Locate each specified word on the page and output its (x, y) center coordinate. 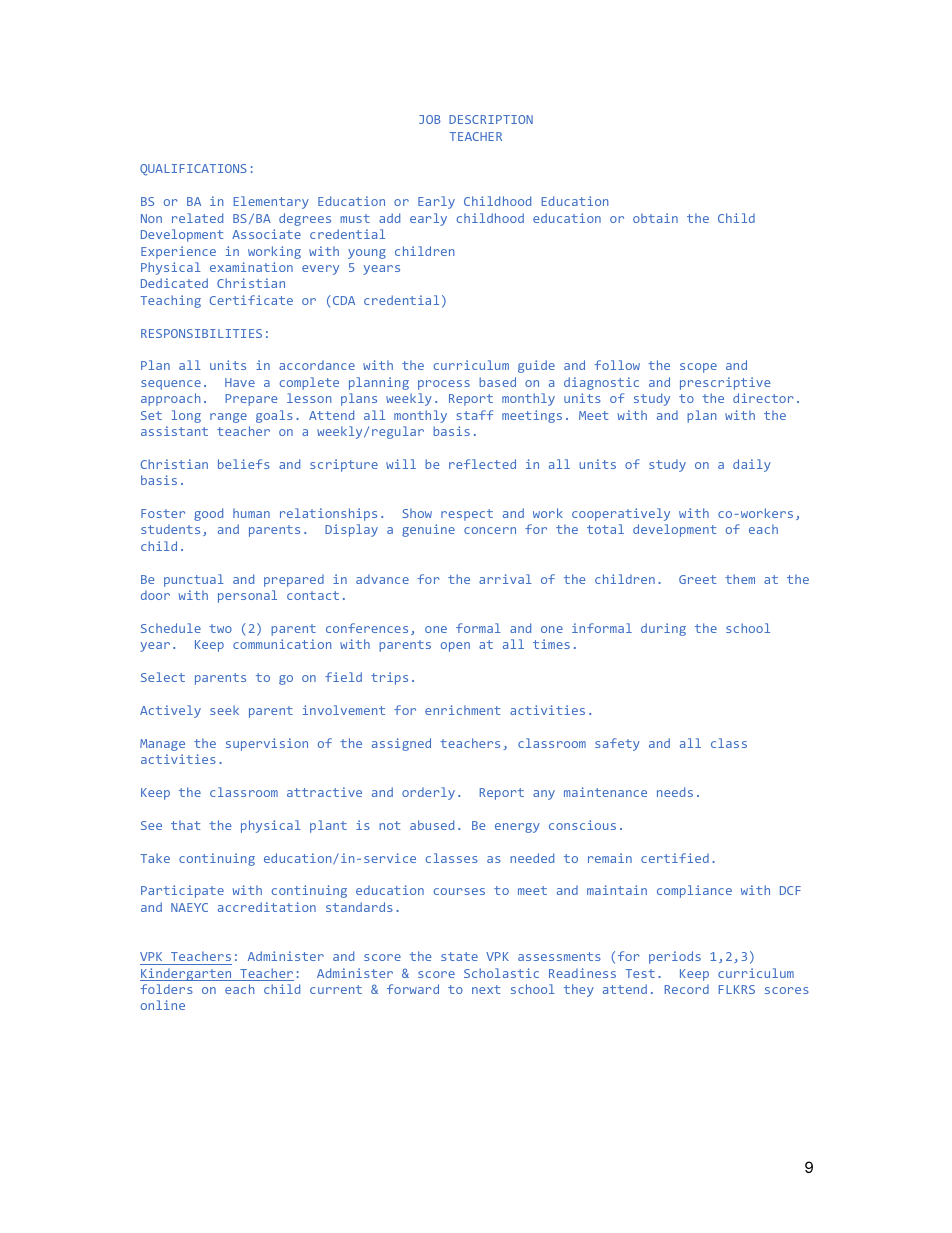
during (663, 629)
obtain (655, 218)
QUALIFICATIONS (193, 170)
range (228, 418)
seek (224, 710)
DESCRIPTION (491, 119)
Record (687, 989)
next (486, 989)
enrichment (462, 710)
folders (166, 989)
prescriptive (725, 383)
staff (474, 415)
